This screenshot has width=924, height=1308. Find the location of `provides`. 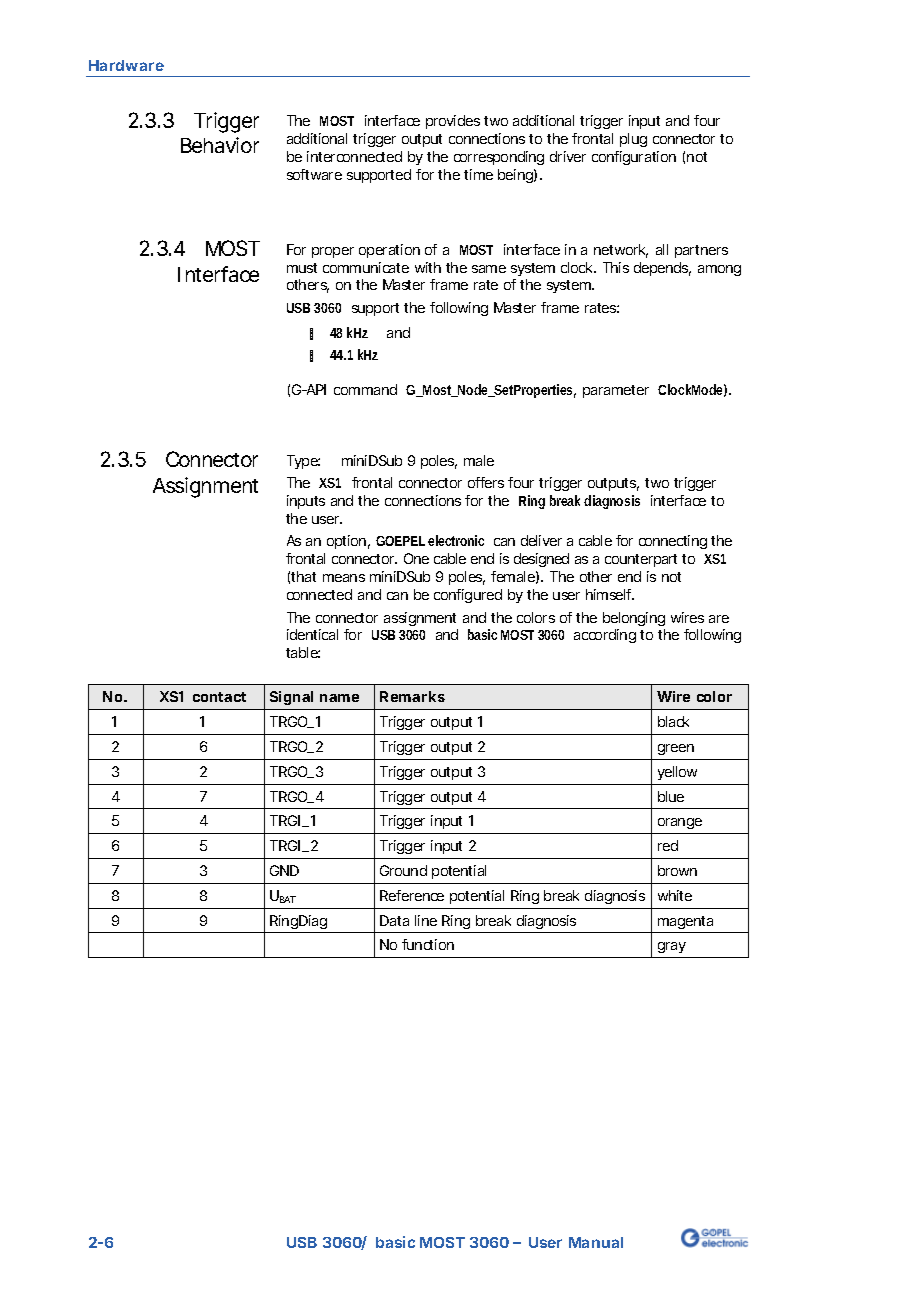

provides is located at coordinates (453, 122).
